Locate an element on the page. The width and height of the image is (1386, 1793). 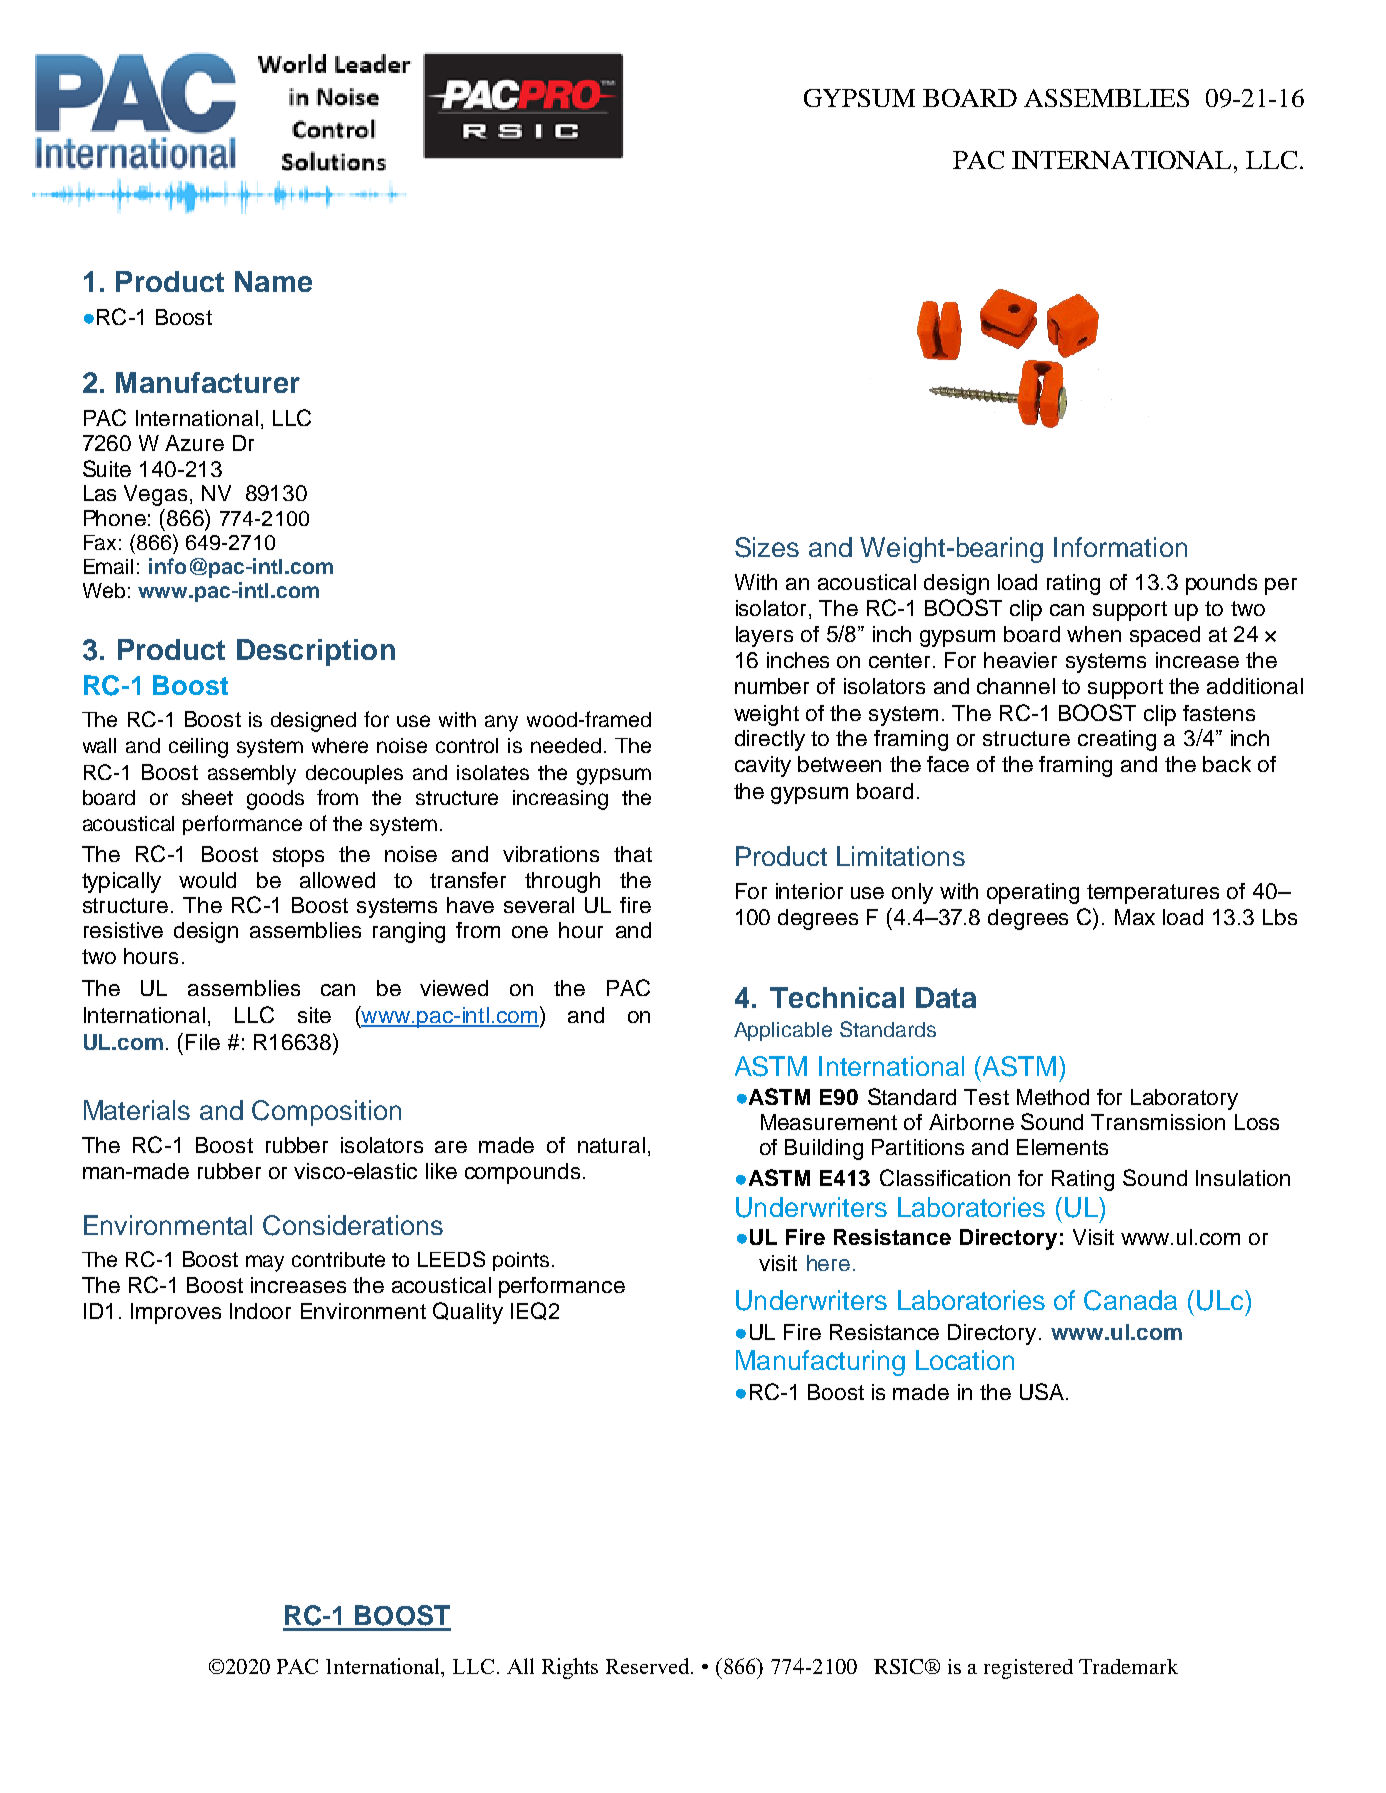
Applicable is located at coordinates (783, 1031).
